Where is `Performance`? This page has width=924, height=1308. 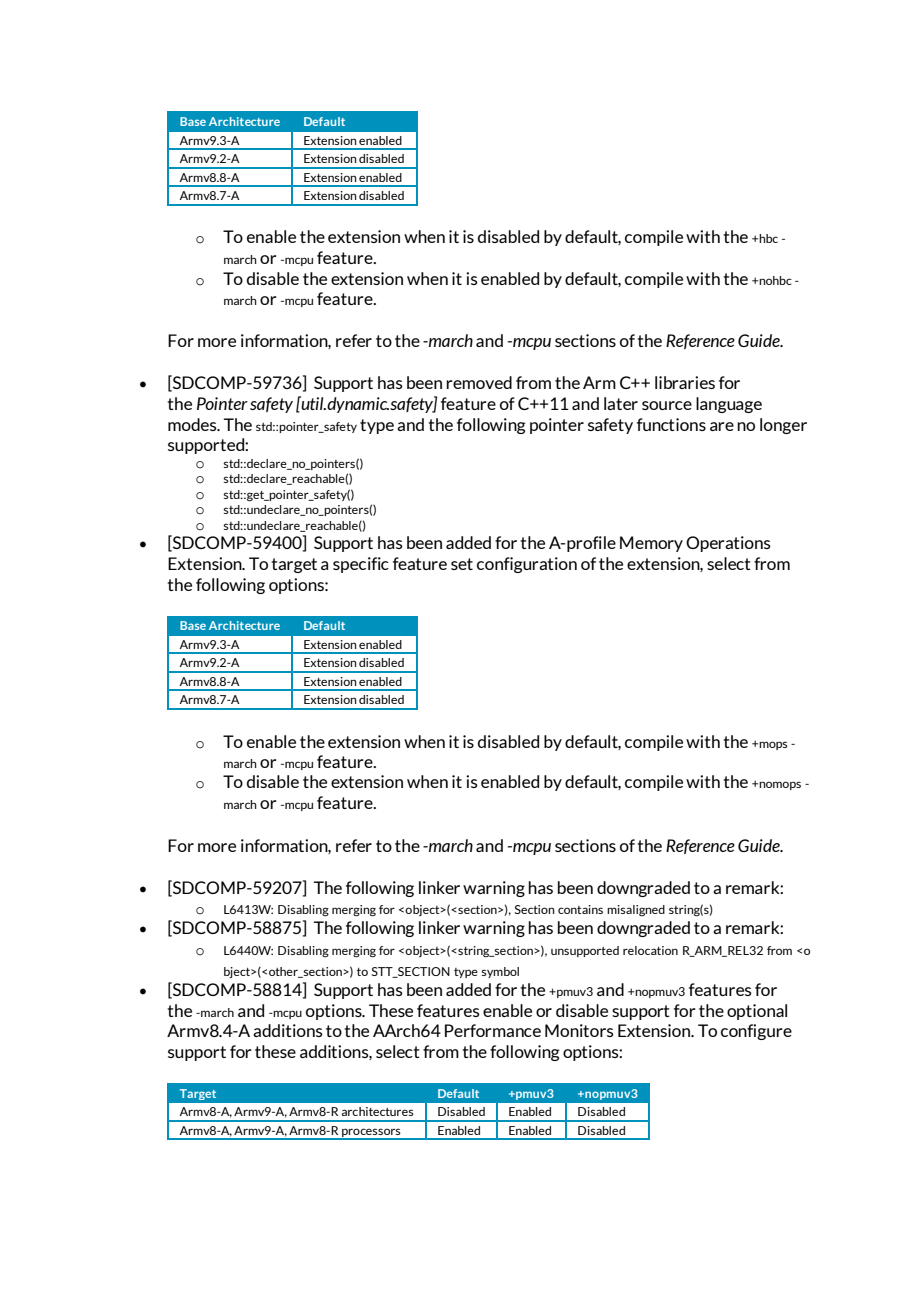
Performance is located at coordinates (493, 1030).
